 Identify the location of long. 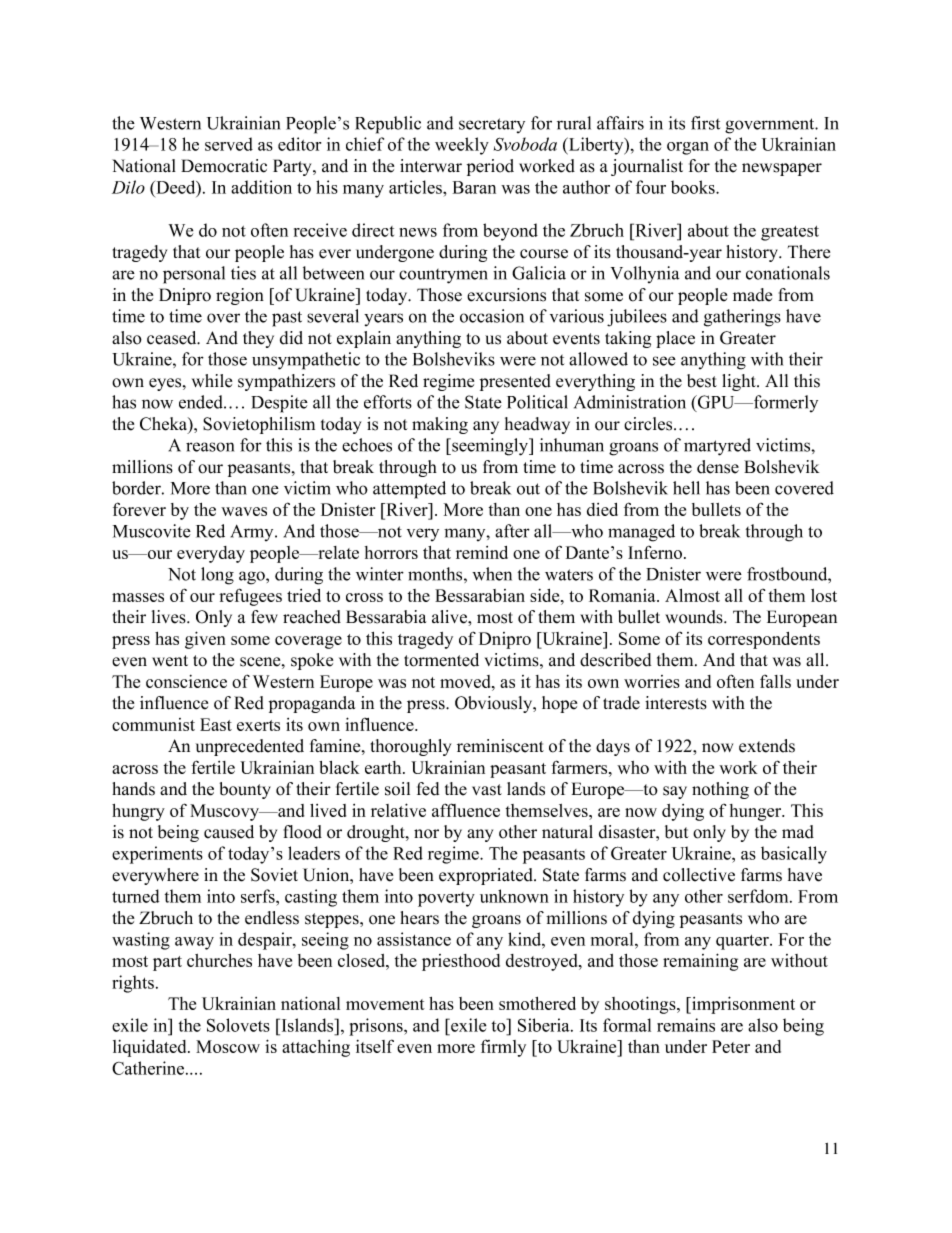
(217, 576).
